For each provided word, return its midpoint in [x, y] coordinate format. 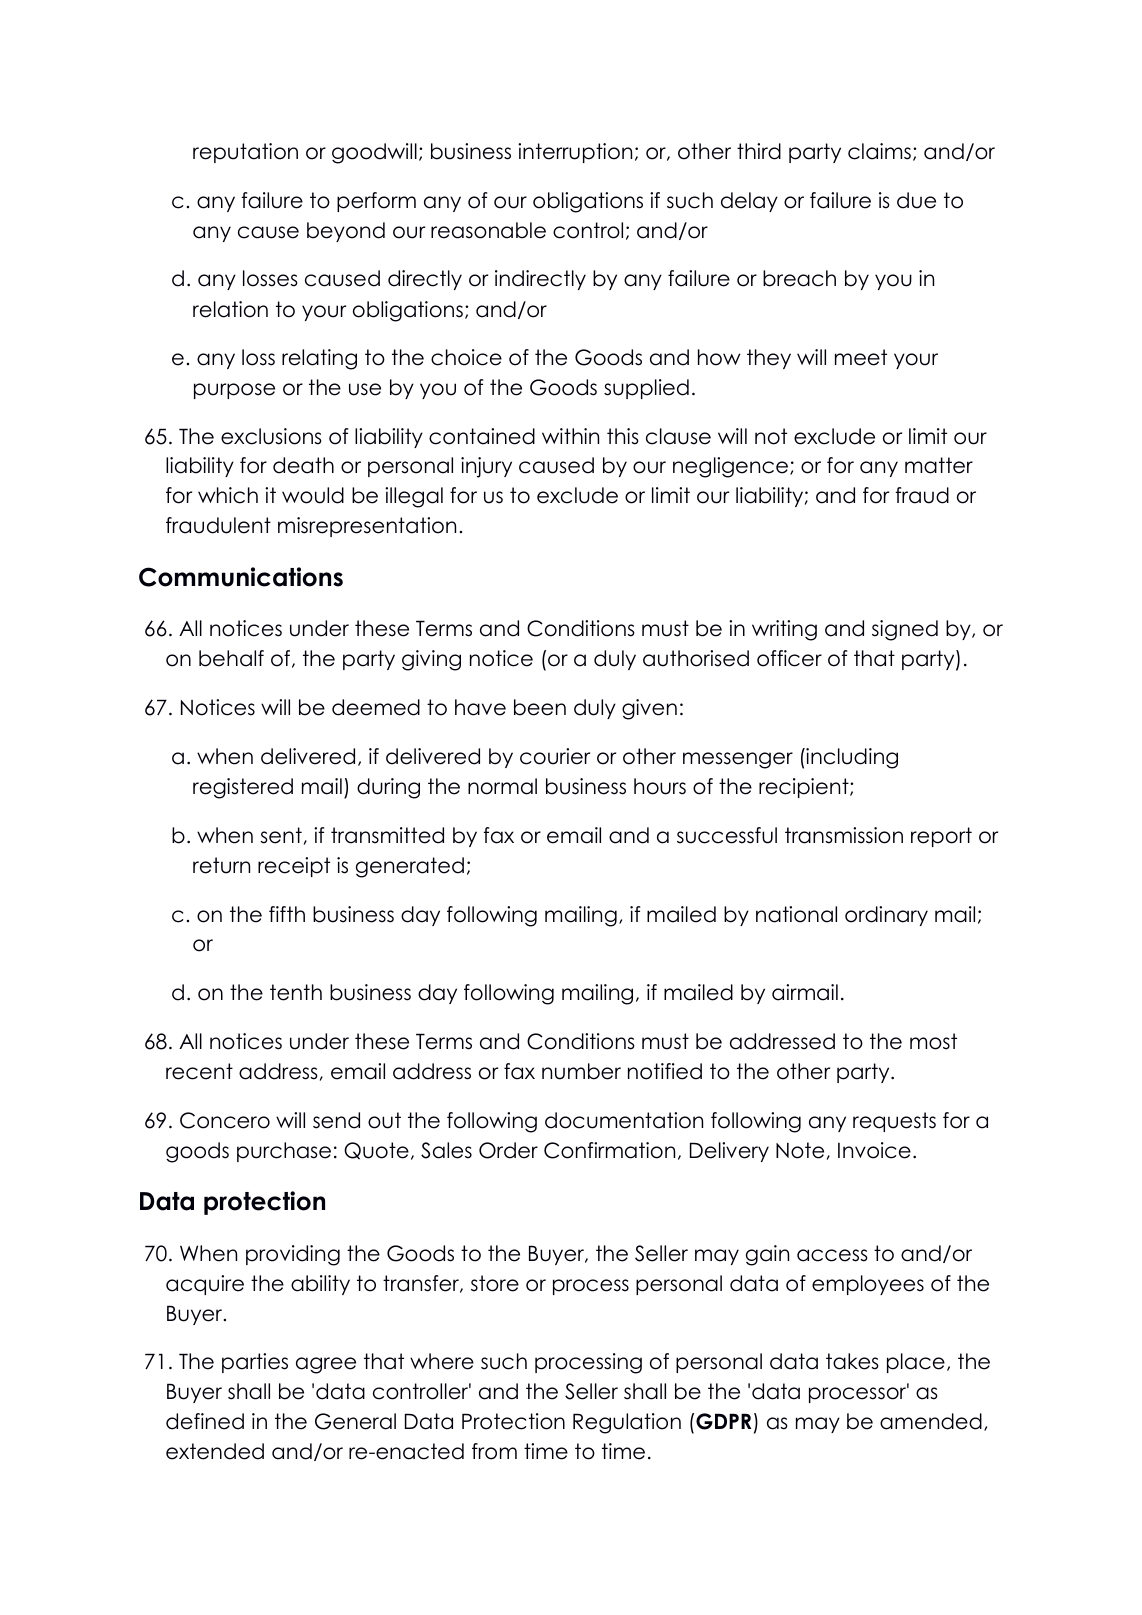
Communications [241, 577]
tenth [296, 992]
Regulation [627, 1423]
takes [852, 1361]
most [933, 1041]
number [581, 1071]
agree [326, 1365]
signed [905, 630]
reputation [245, 153]
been [540, 707]
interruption [575, 153]
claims [879, 151]
